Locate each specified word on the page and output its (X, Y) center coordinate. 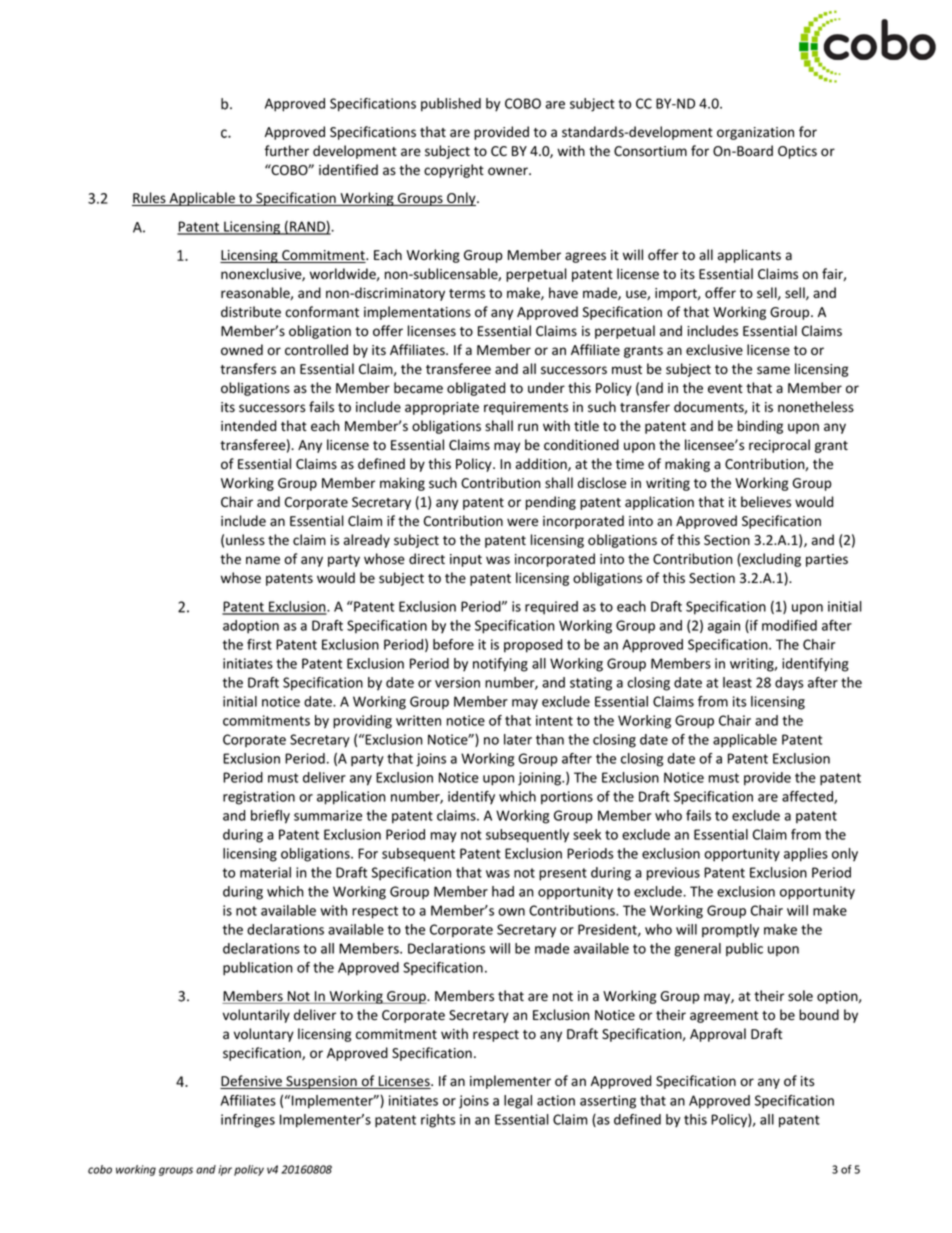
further (287, 151)
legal (518, 1102)
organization (755, 133)
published (451, 105)
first (259, 644)
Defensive (252, 1082)
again (724, 627)
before (453, 644)
